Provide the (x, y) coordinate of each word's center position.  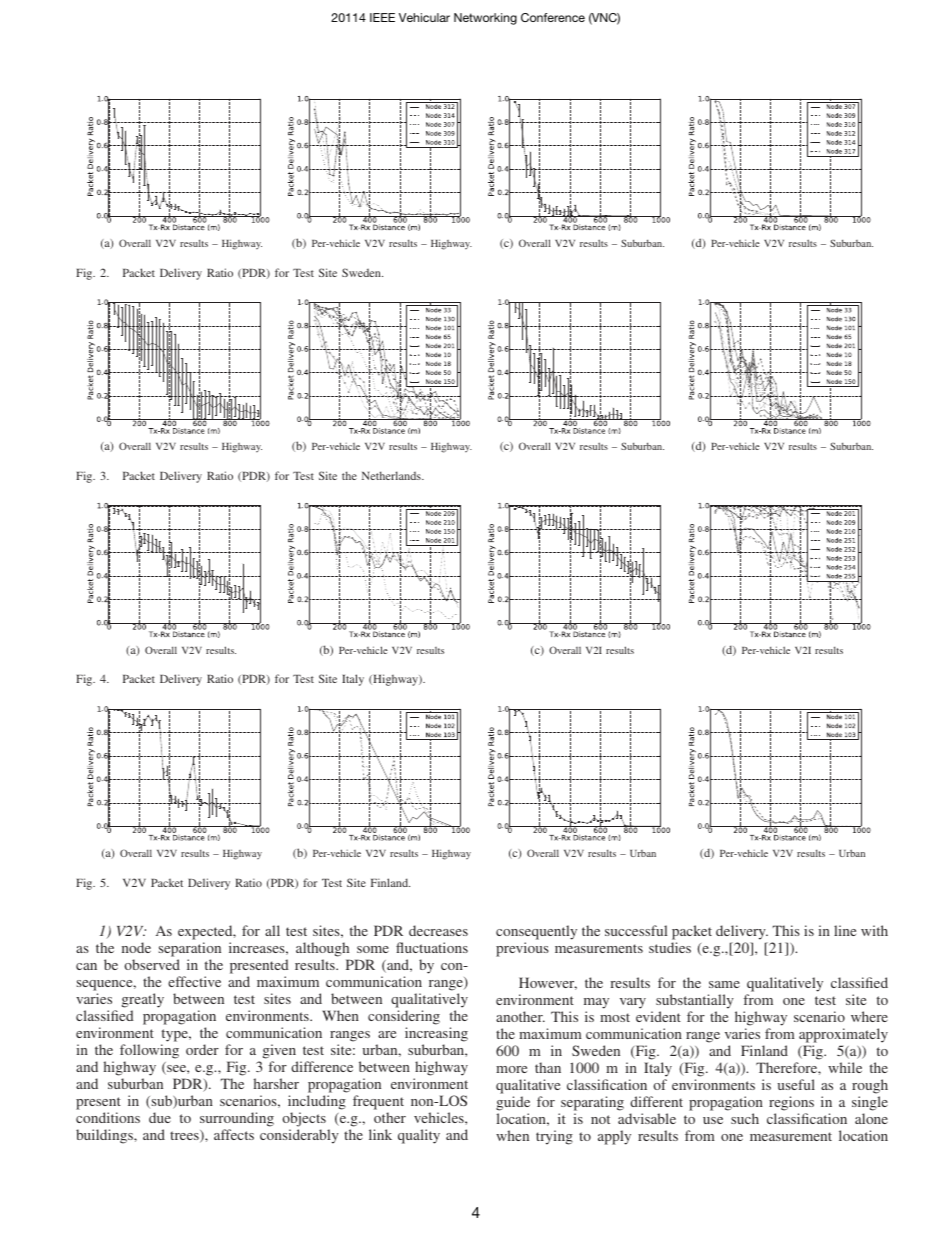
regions (791, 1105)
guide (513, 1105)
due (160, 1117)
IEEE (382, 17)
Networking (485, 19)
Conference (553, 17)
